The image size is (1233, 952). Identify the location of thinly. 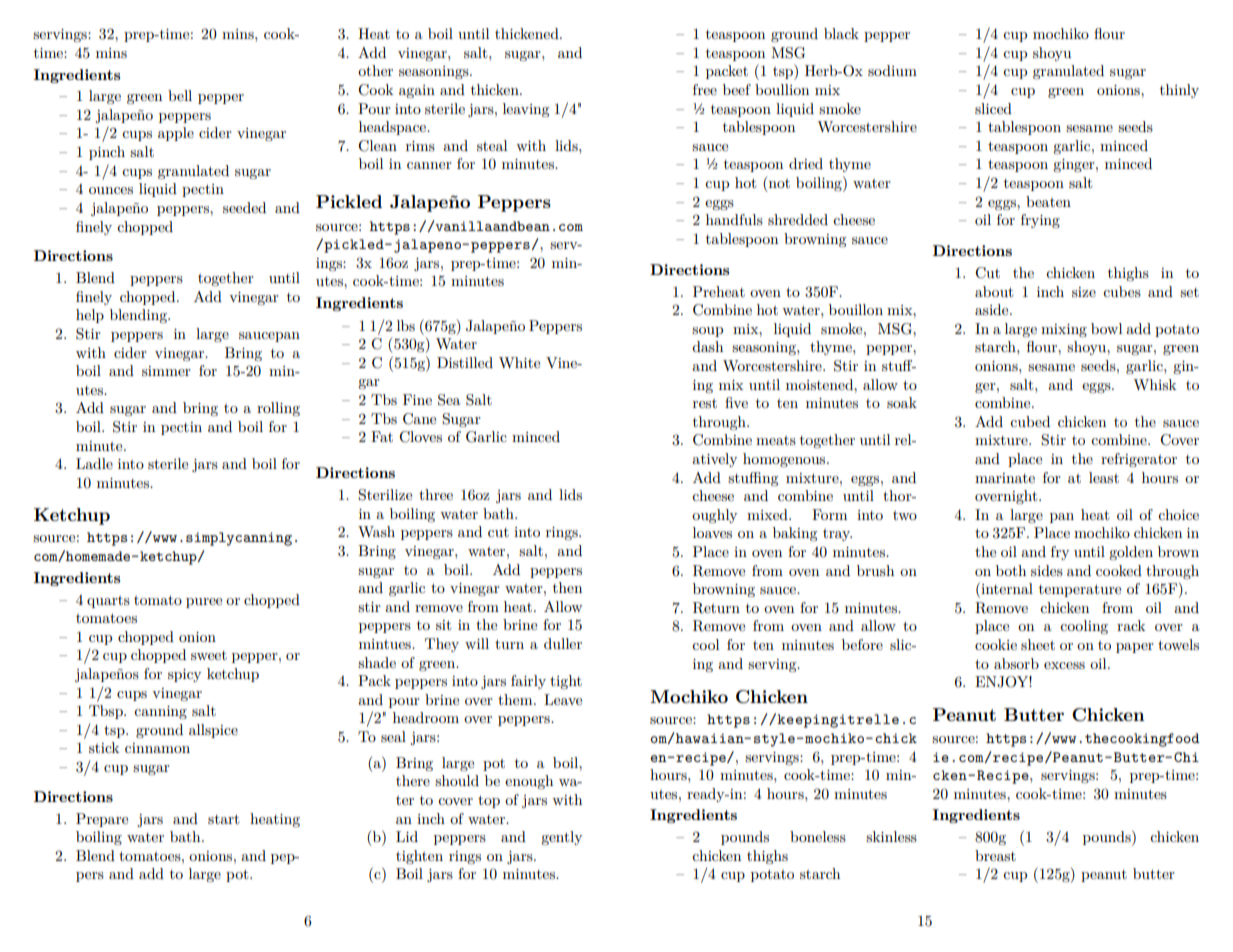
(1179, 91).
